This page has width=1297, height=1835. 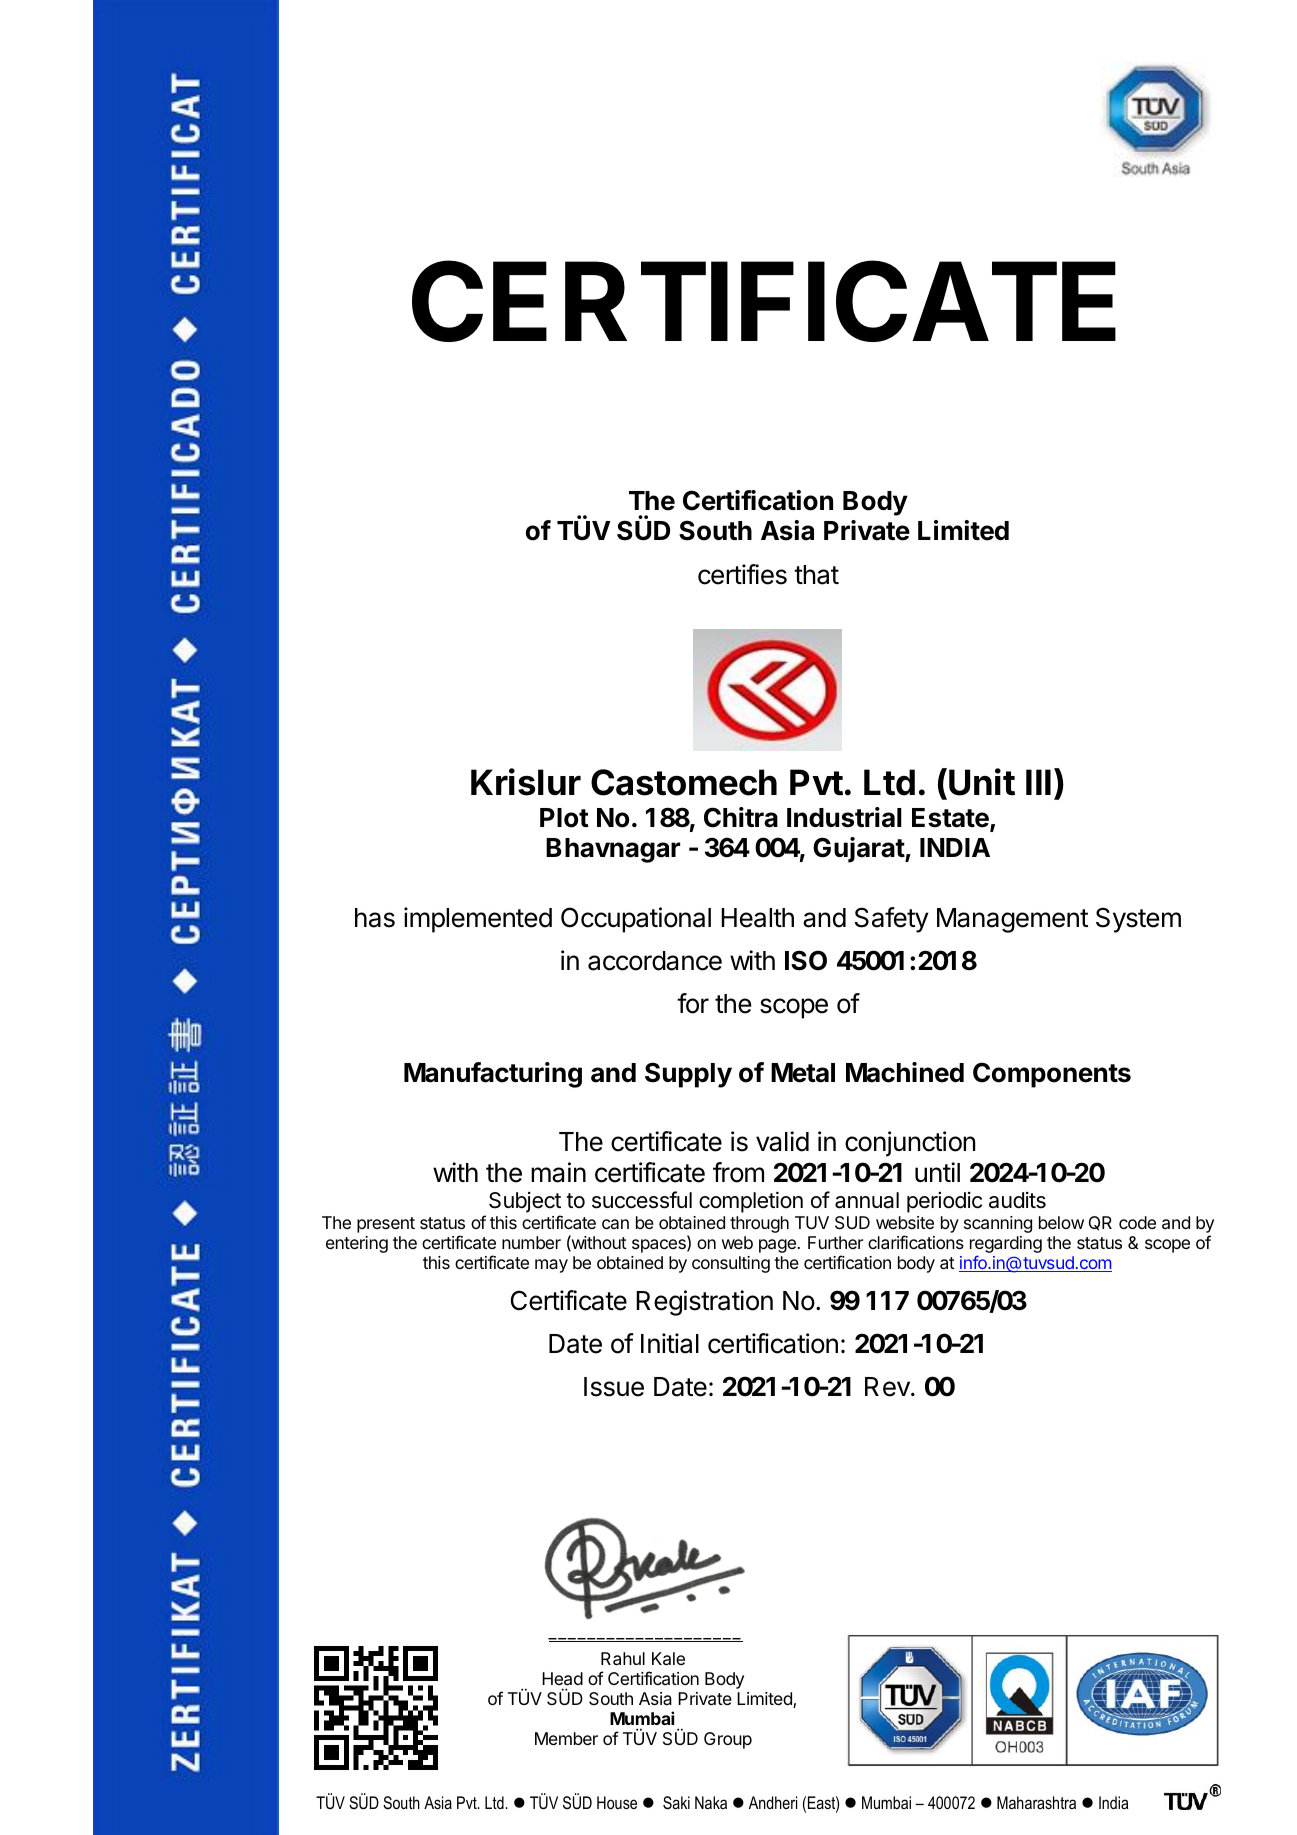 What do you see at coordinates (1038, 782) in the page?
I see `III` at bounding box center [1038, 782].
